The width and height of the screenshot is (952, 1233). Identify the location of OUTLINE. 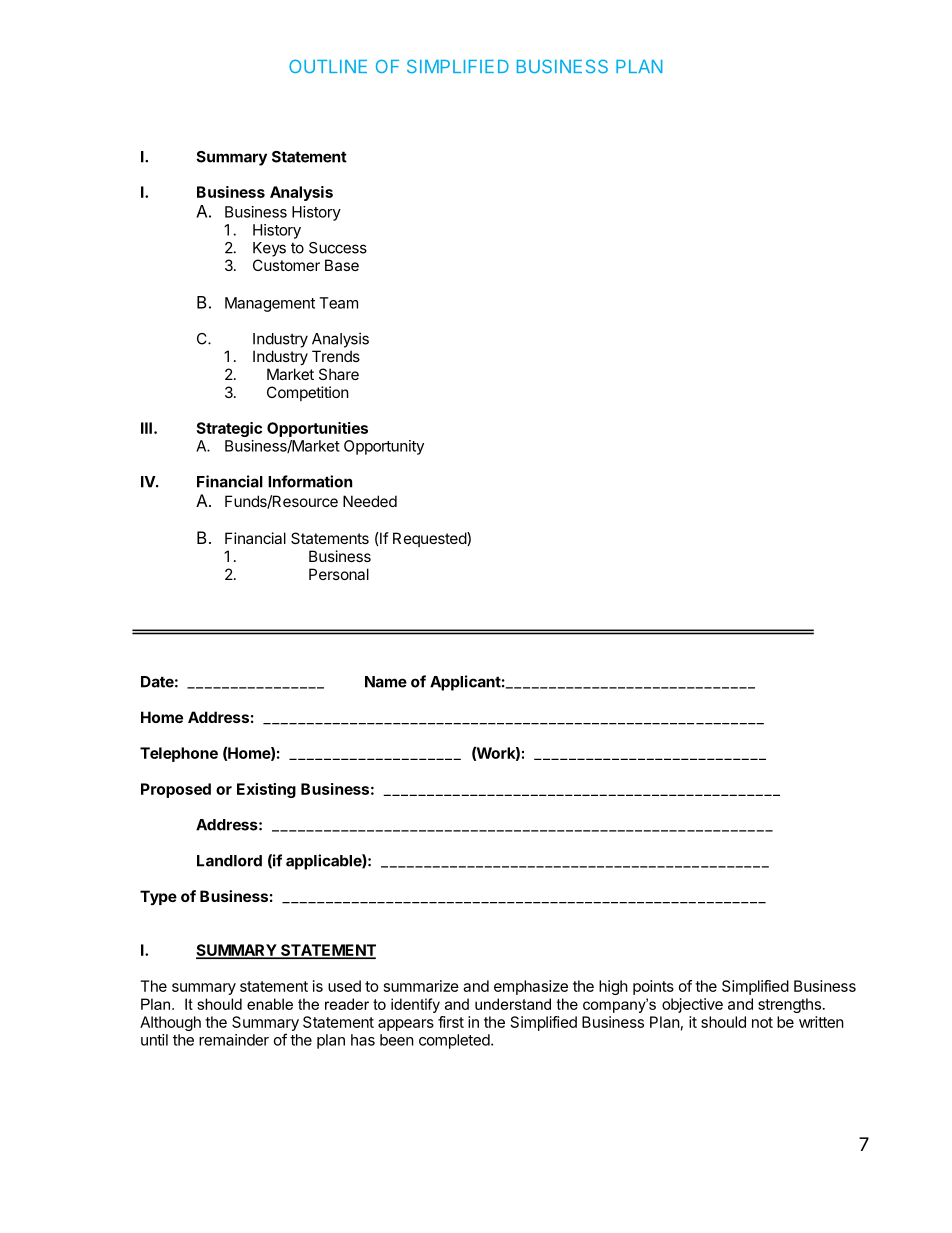
(328, 66).
